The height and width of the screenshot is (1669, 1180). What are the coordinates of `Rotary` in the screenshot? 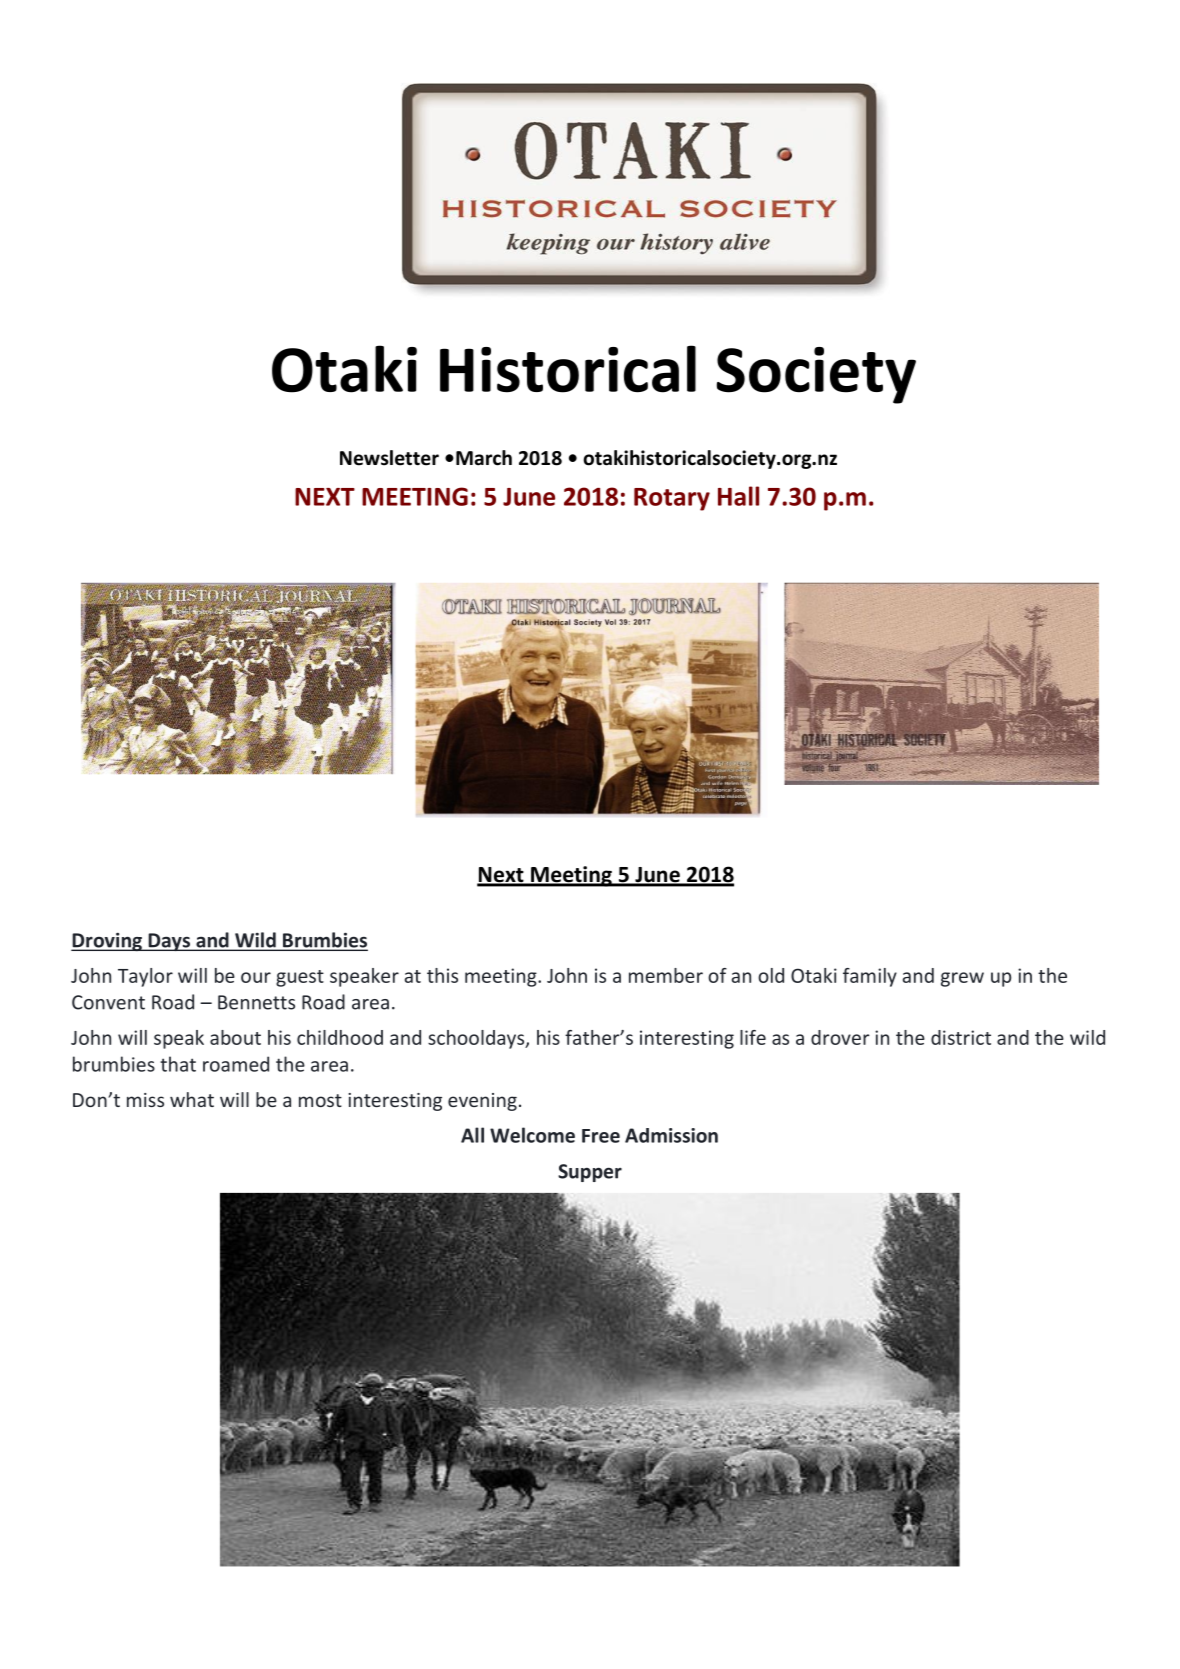 It's located at (672, 499).
